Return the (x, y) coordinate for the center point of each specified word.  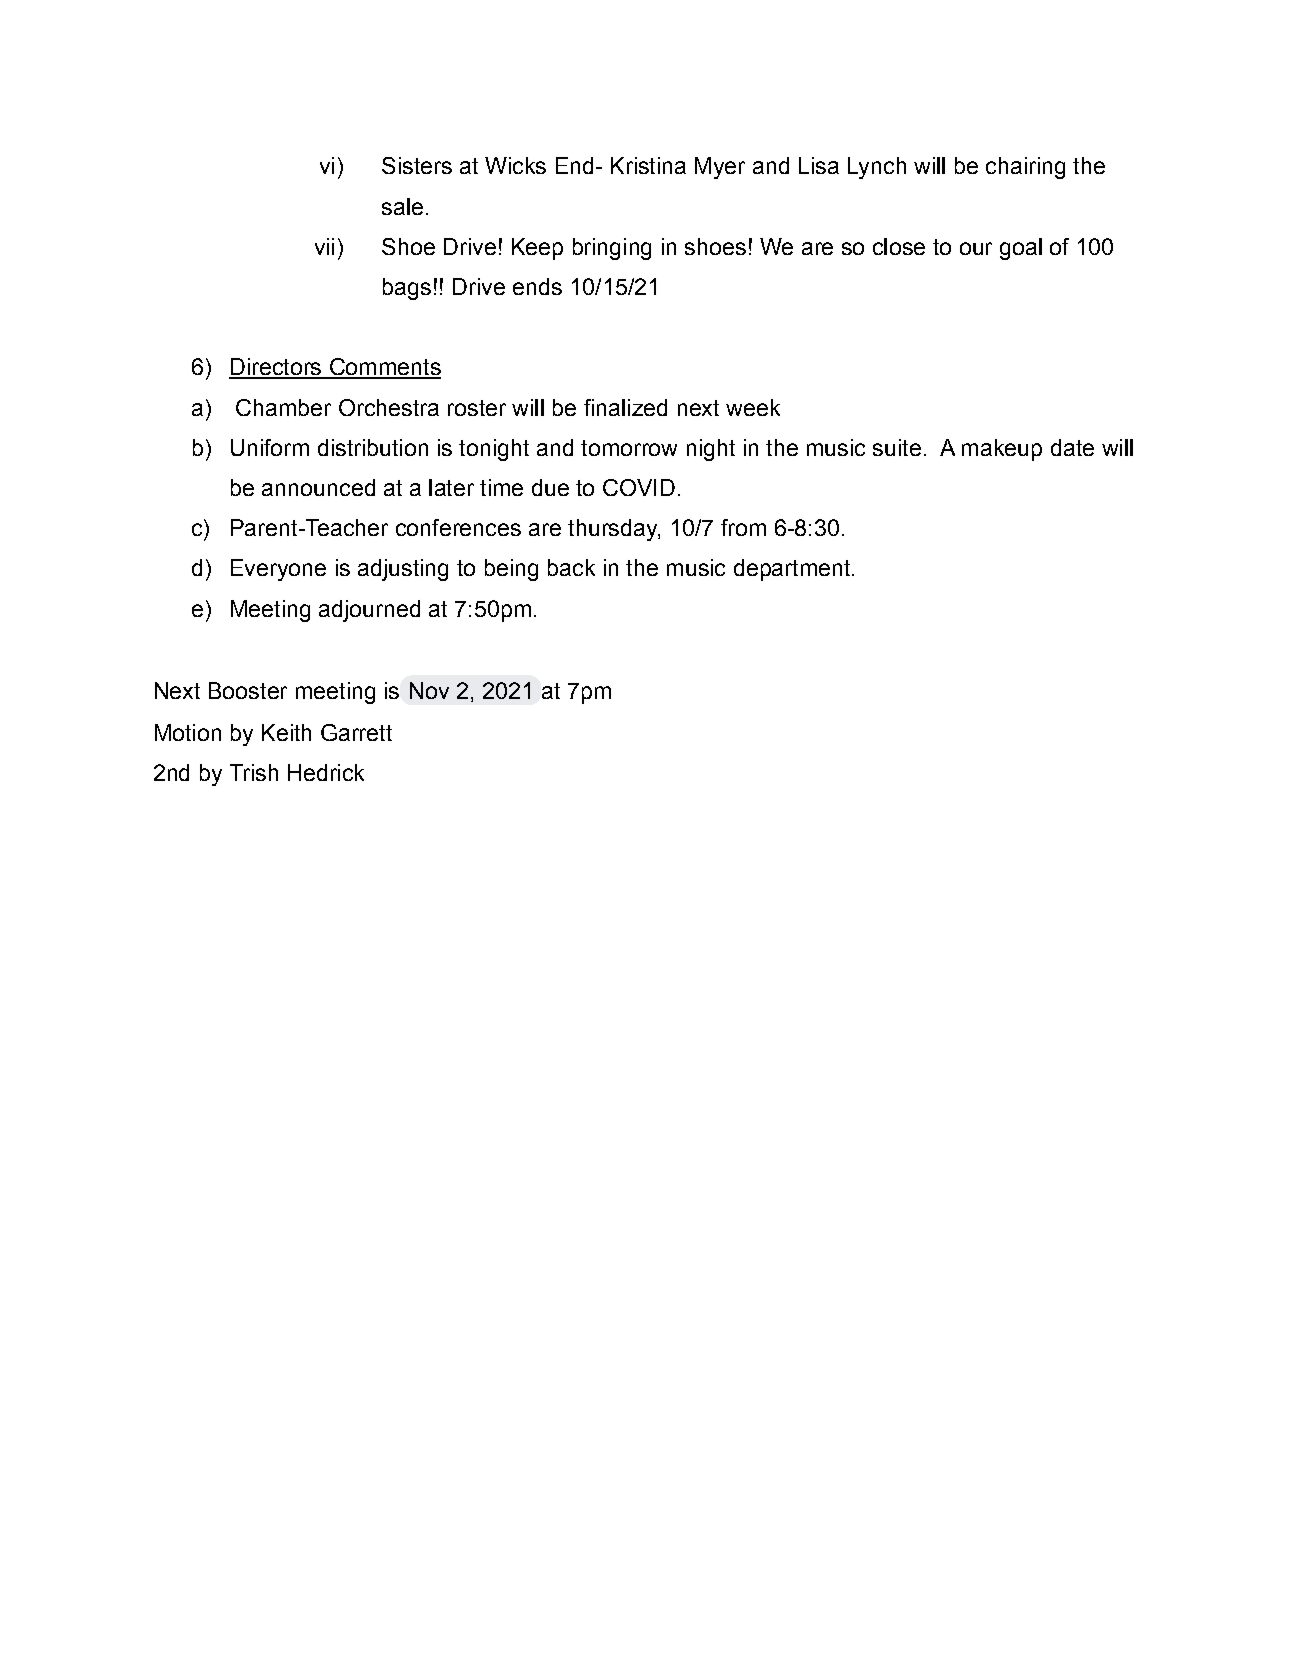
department (793, 570)
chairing (1025, 168)
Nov (429, 690)
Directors (276, 368)
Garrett (356, 732)
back (571, 567)
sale (402, 206)
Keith (286, 732)
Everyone (278, 570)
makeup (1002, 450)
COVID (639, 487)
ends (537, 286)
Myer (720, 168)
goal (1021, 249)
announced (318, 487)
